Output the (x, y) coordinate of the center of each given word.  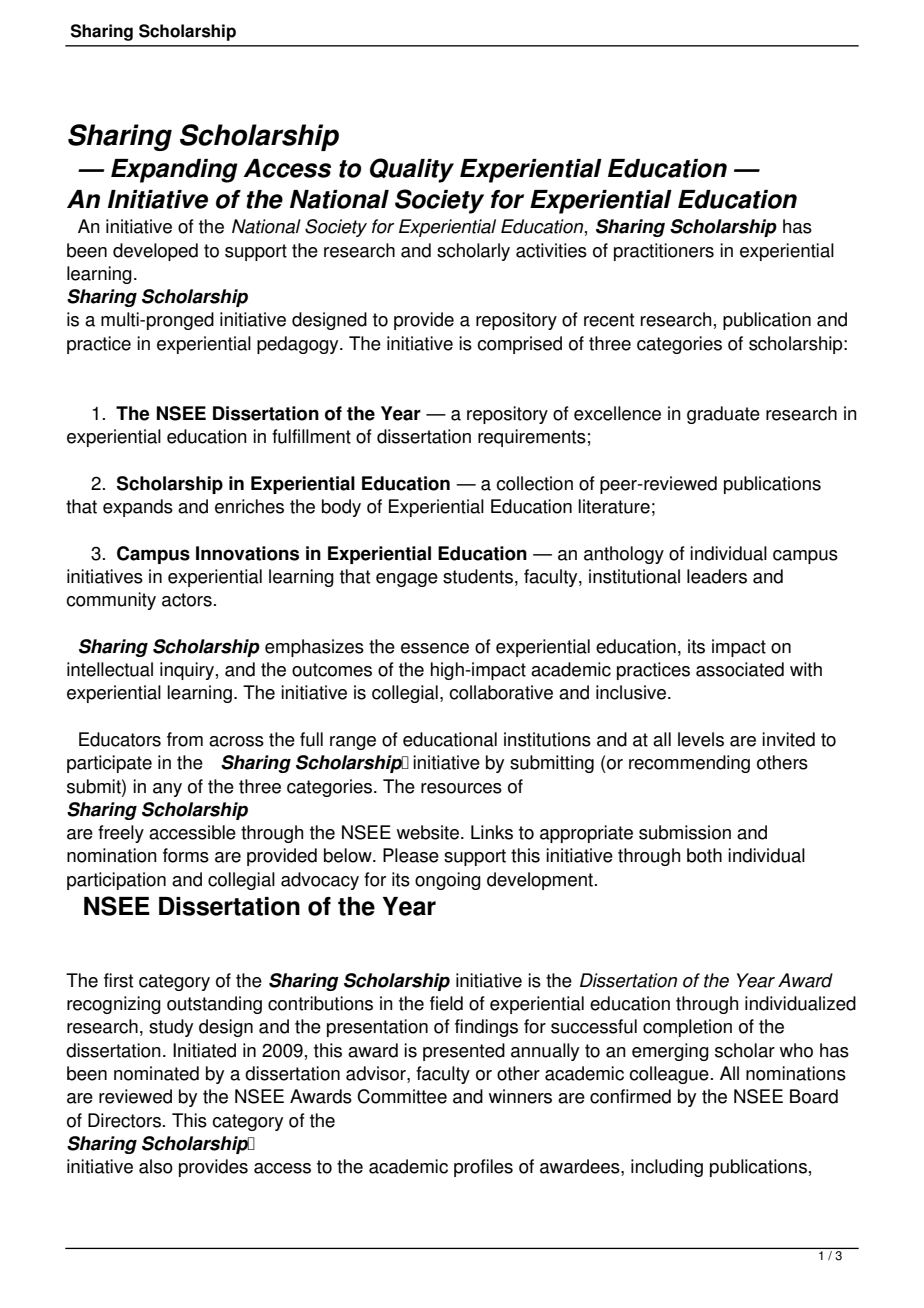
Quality (412, 170)
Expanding (174, 171)
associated (740, 669)
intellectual (110, 669)
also (156, 1166)
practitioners (664, 252)
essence (435, 648)
